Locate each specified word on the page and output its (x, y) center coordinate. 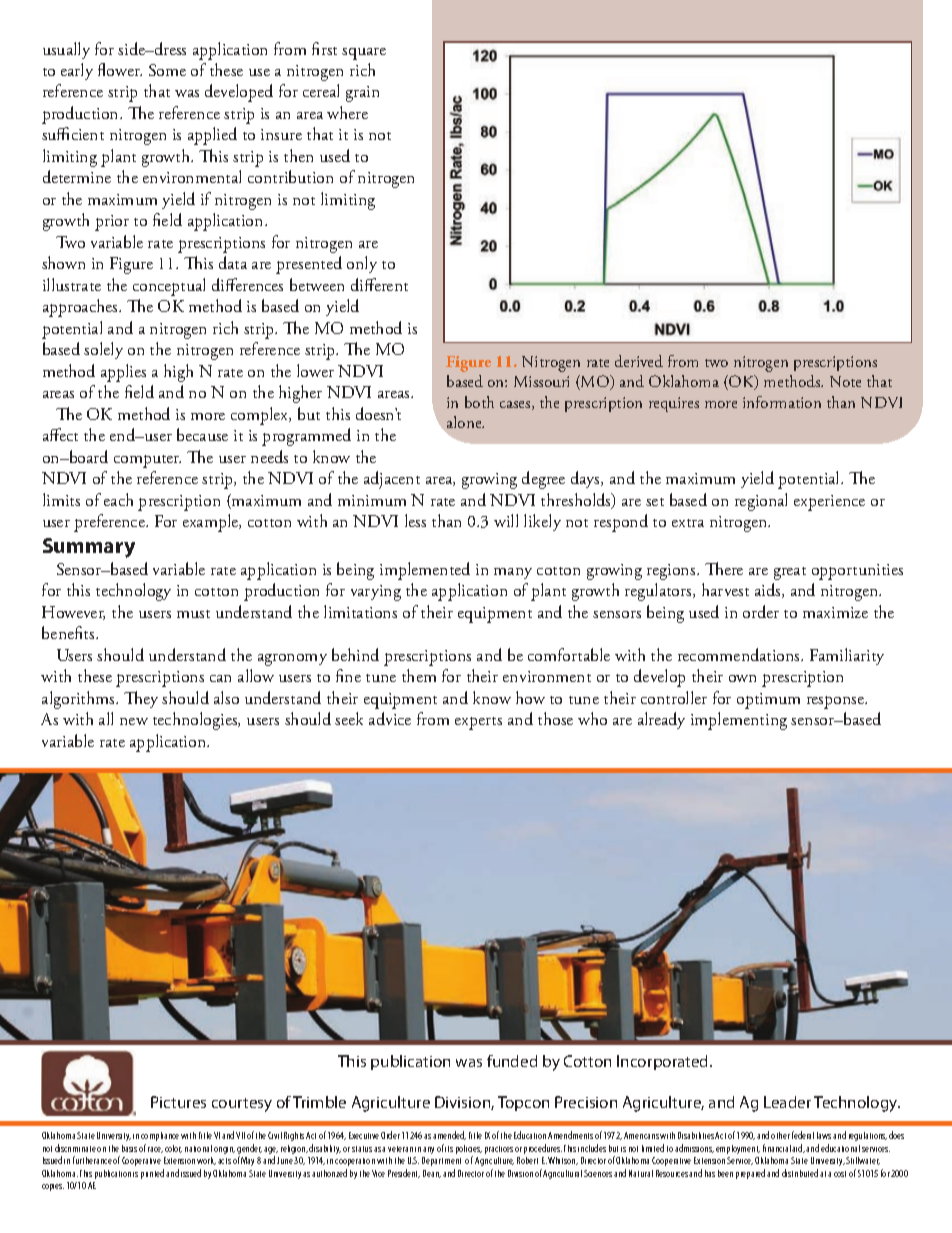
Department (441, 1161)
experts (478, 723)
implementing (739, 721)
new (134, 721)
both (479, 402)
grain (362, 94)
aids (769, 590)
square (364, 54)
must (193, 614)
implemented (425, 571)
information (782, 402)
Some (167, 70)
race (155, 1150)
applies (123, 373)
